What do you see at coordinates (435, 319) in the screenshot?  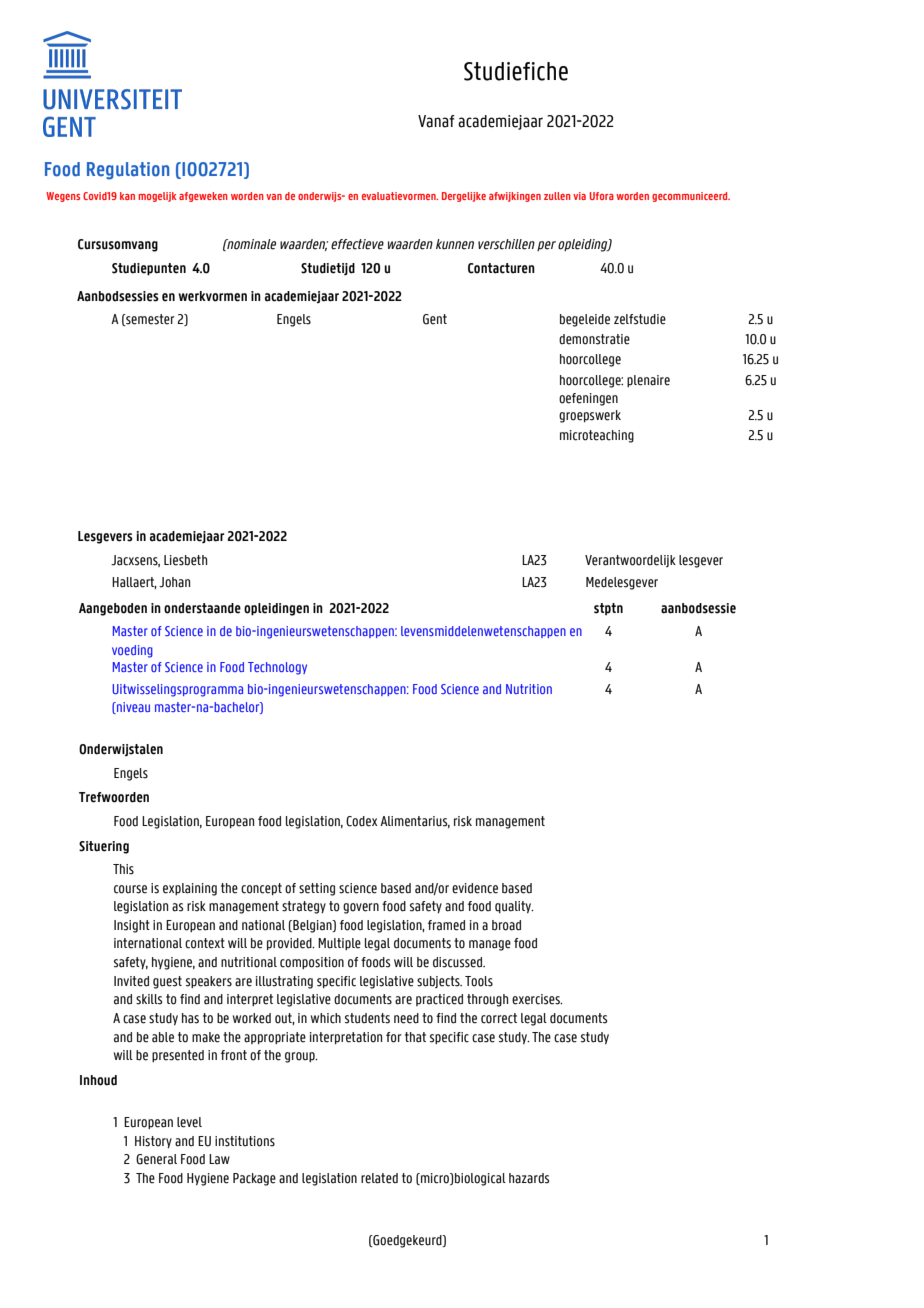 I see `Gent` at bounding box center [435, 319].
